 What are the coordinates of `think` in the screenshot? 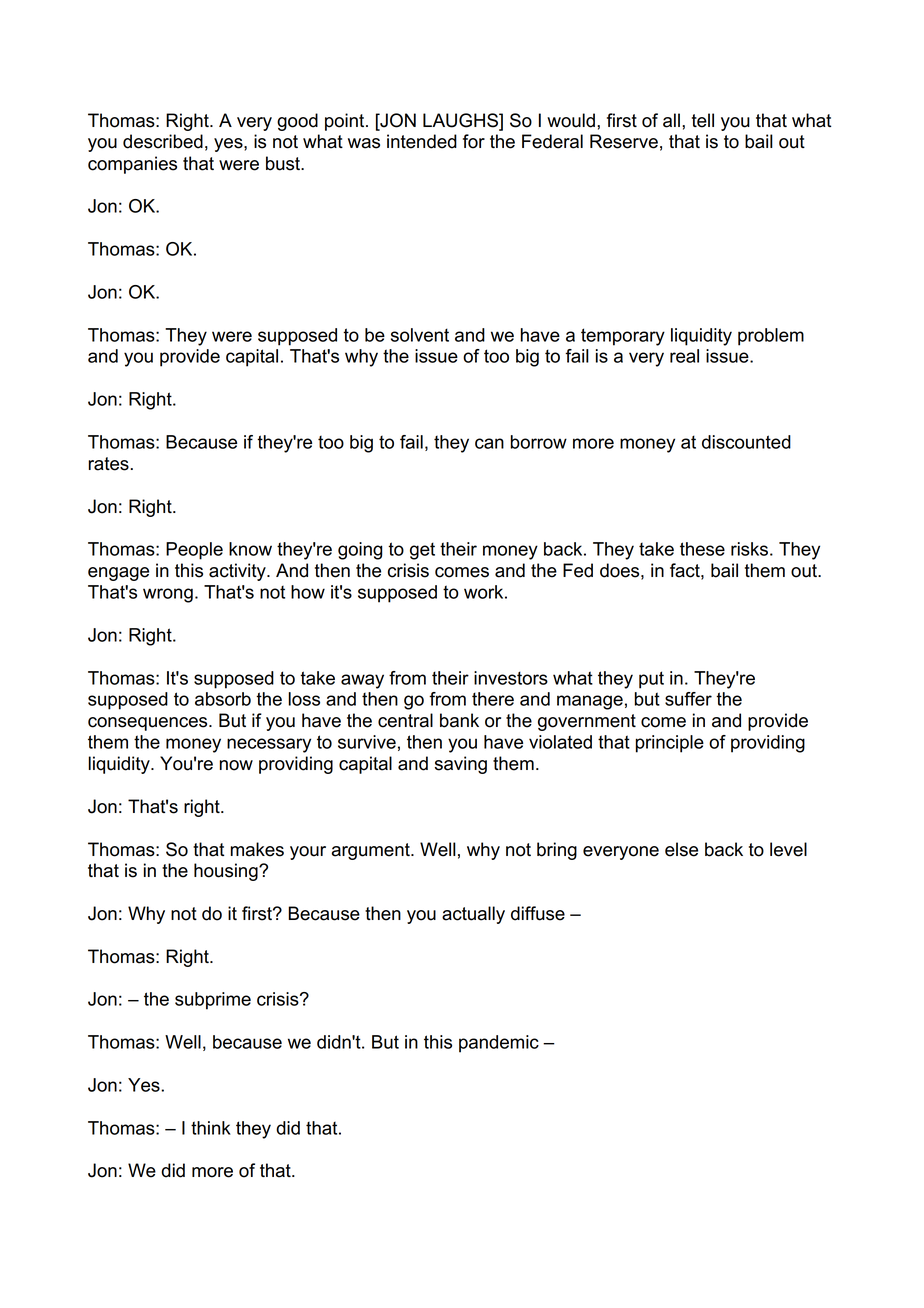 It's located at (211, 1128).
